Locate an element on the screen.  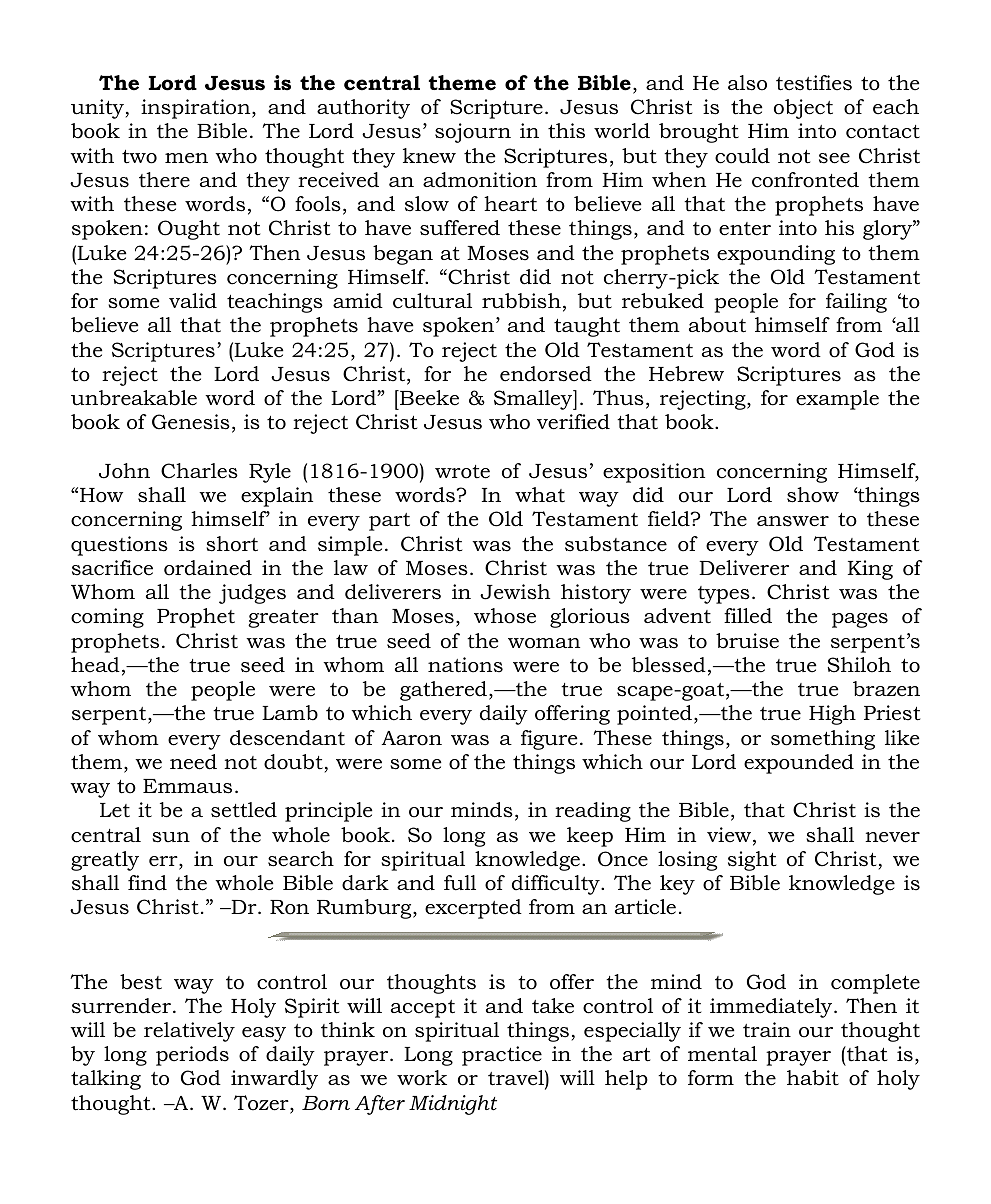
object is located at coordinates (803, 109).
